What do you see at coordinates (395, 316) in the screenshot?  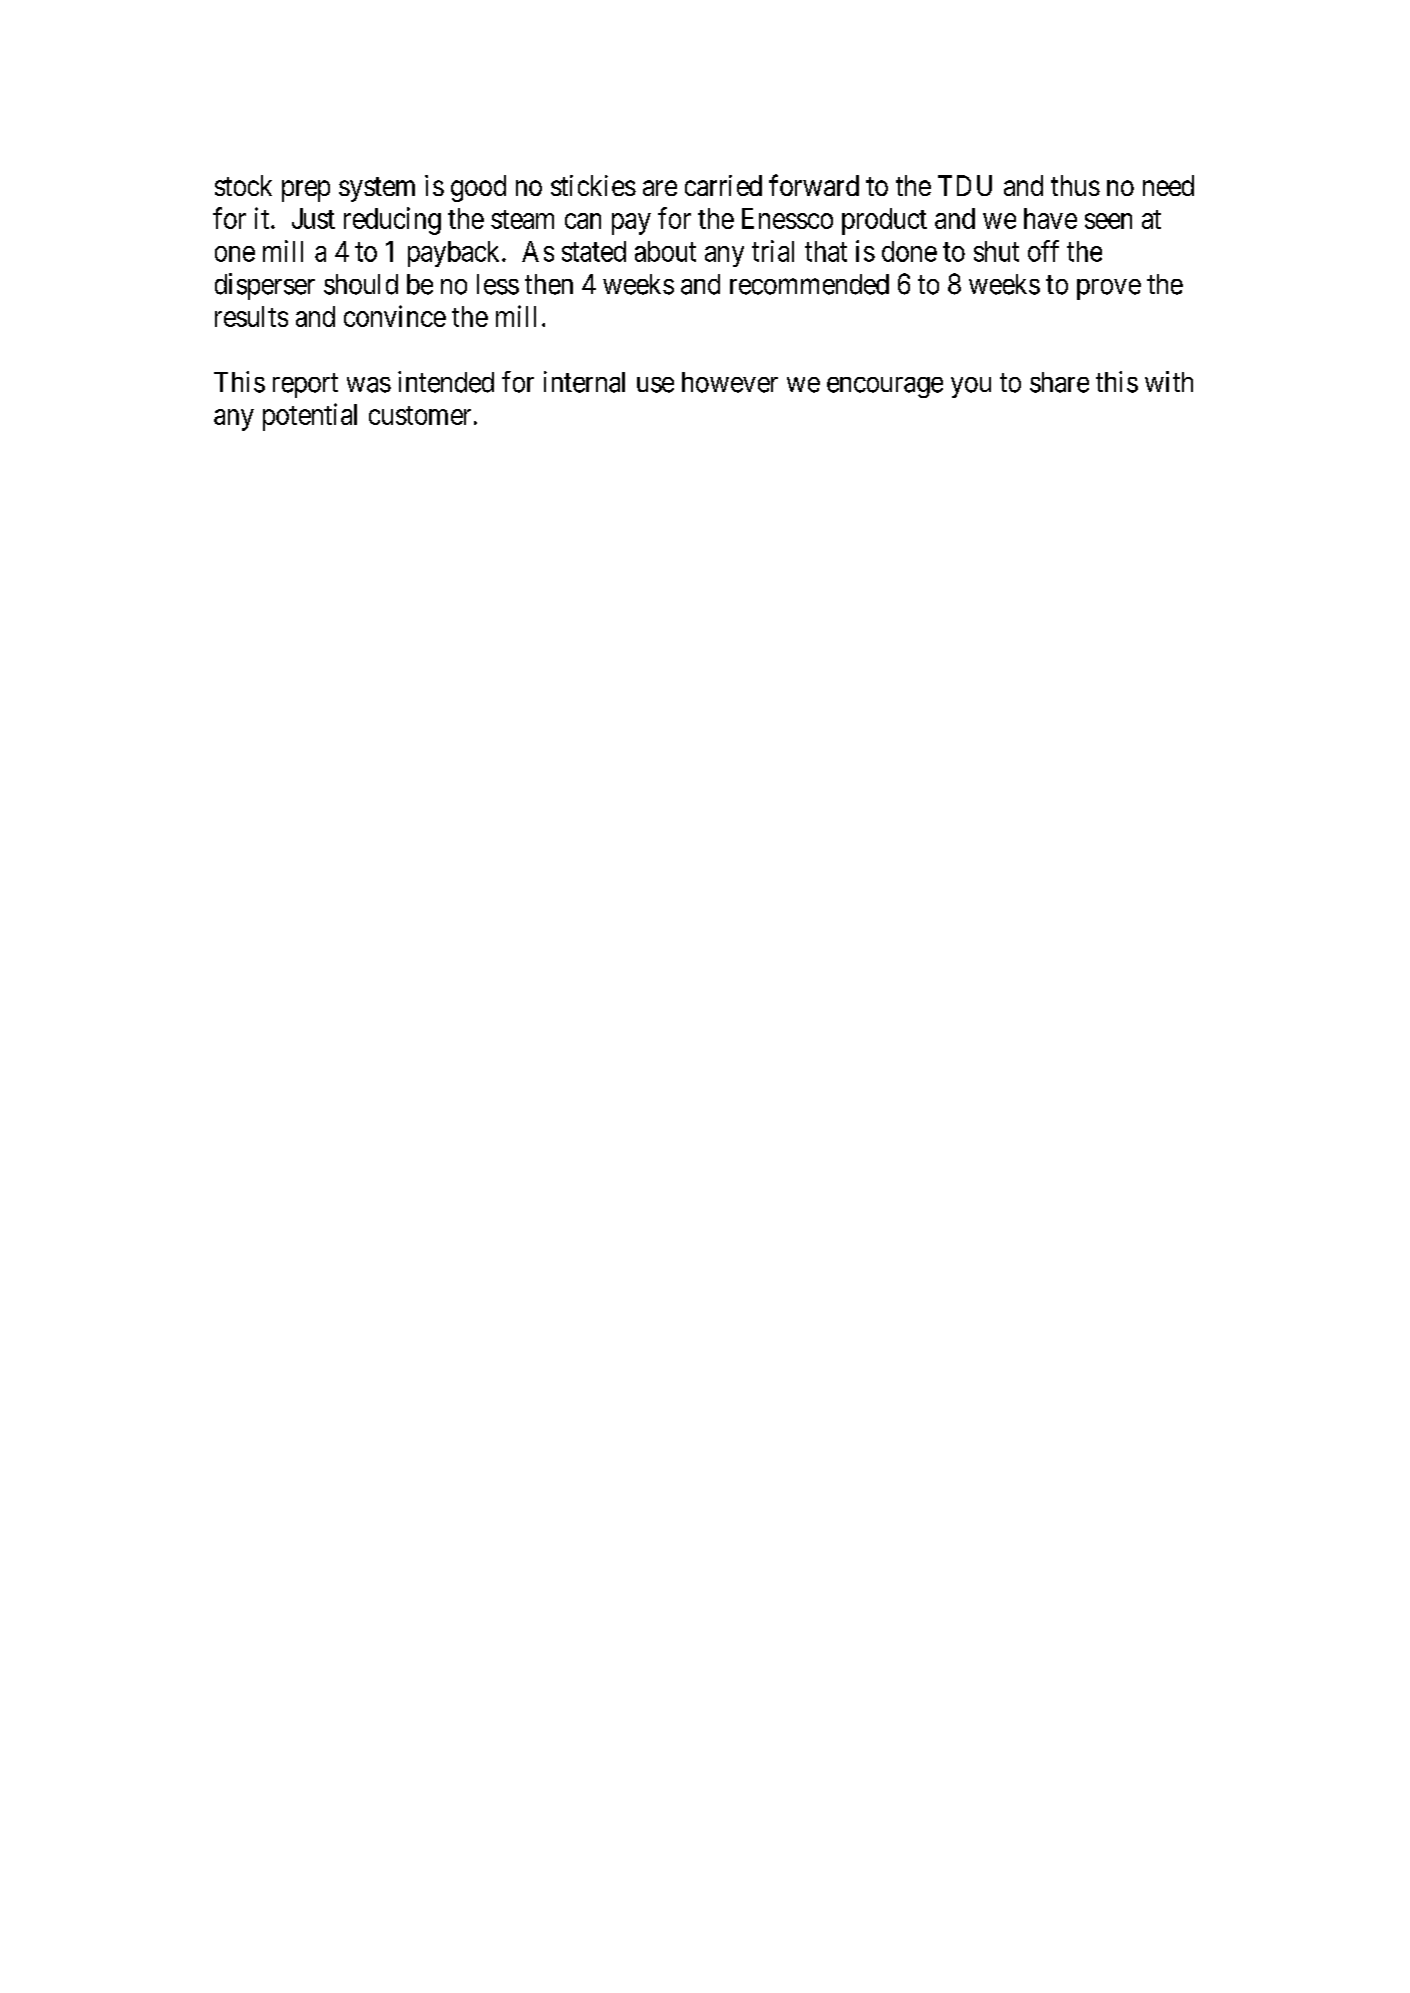 I see `convince` at bounding box center [395, 316].
